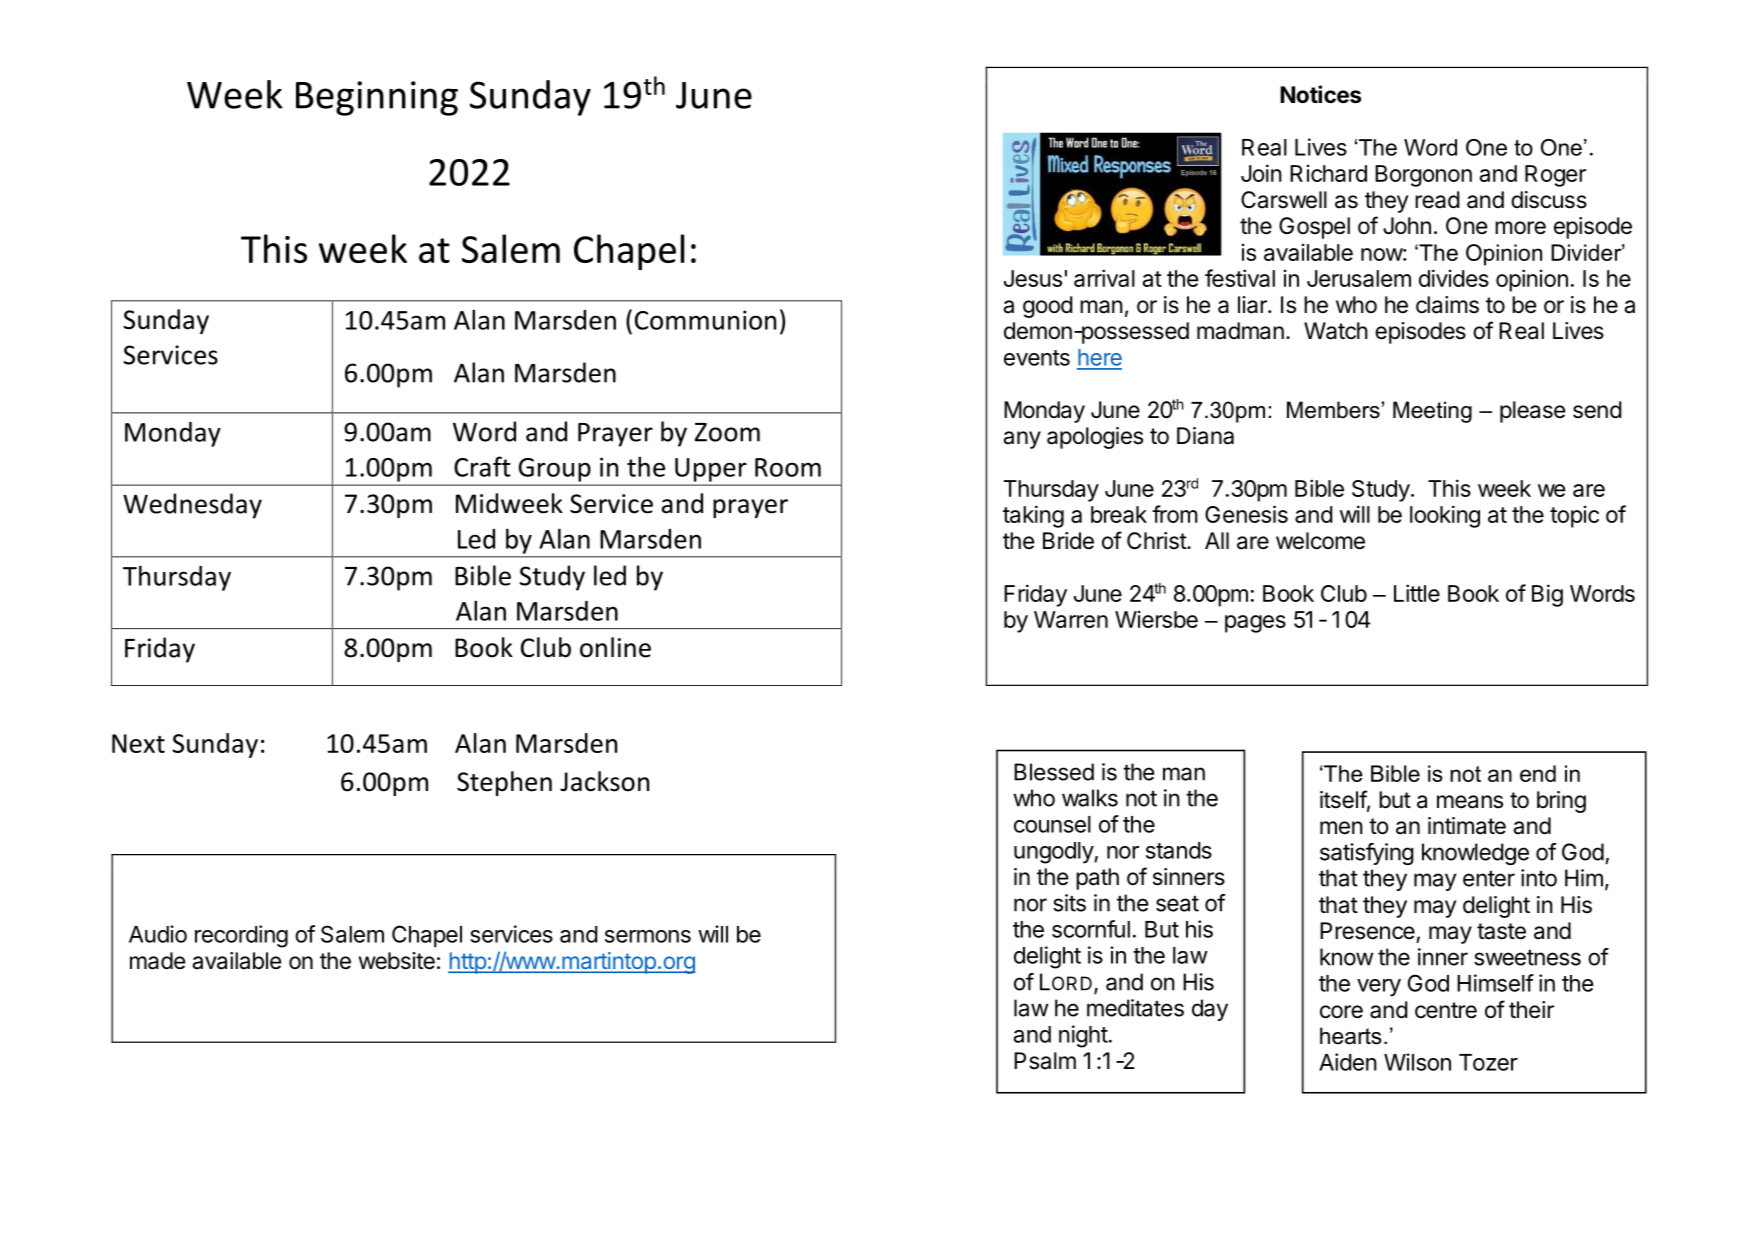  What do you see at coordinates (1320, 94) in the screenshot?
I see `Notices` at bounding box center [1320, 94].
